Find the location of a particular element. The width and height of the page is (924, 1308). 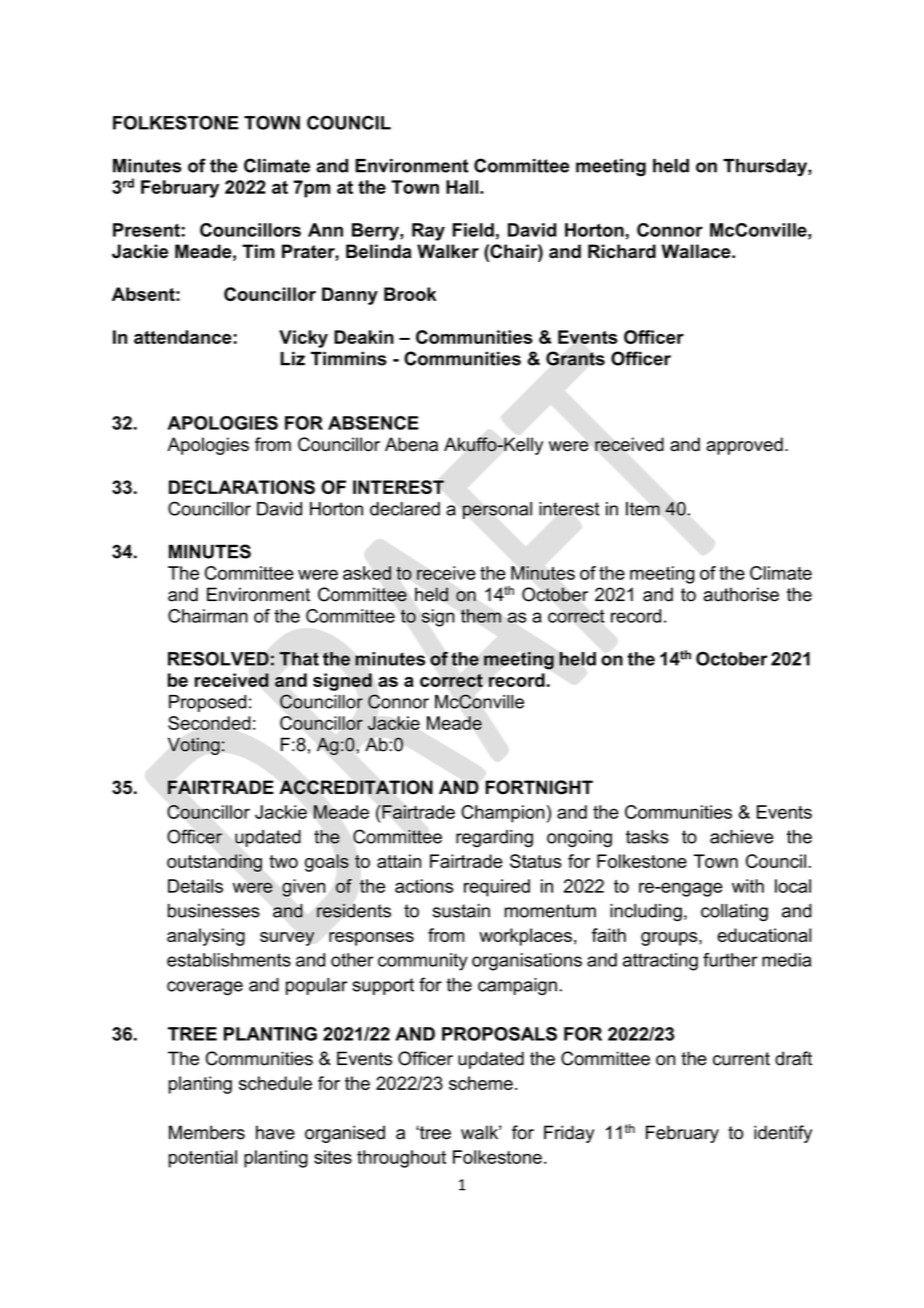

Proposed is located at coordinates (207, 703).
